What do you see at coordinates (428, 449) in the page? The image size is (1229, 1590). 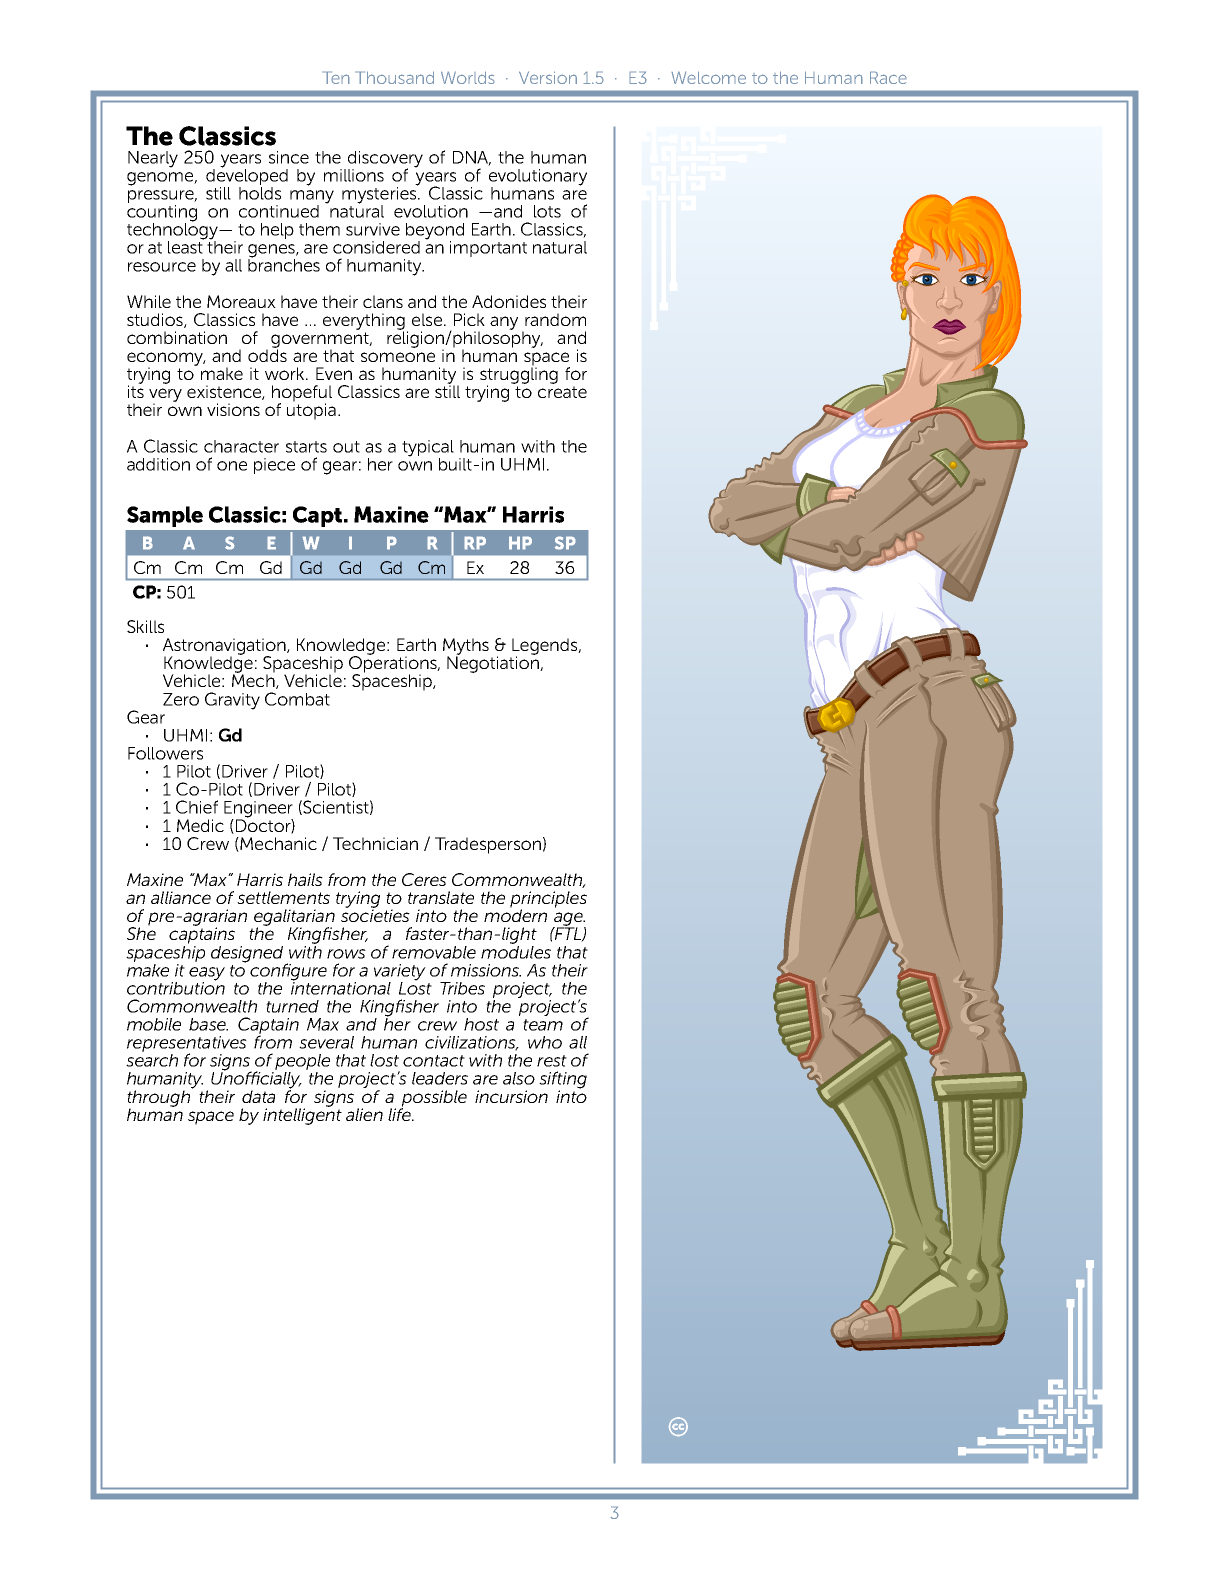 I see `typical` at bounding box center [428, 449].
